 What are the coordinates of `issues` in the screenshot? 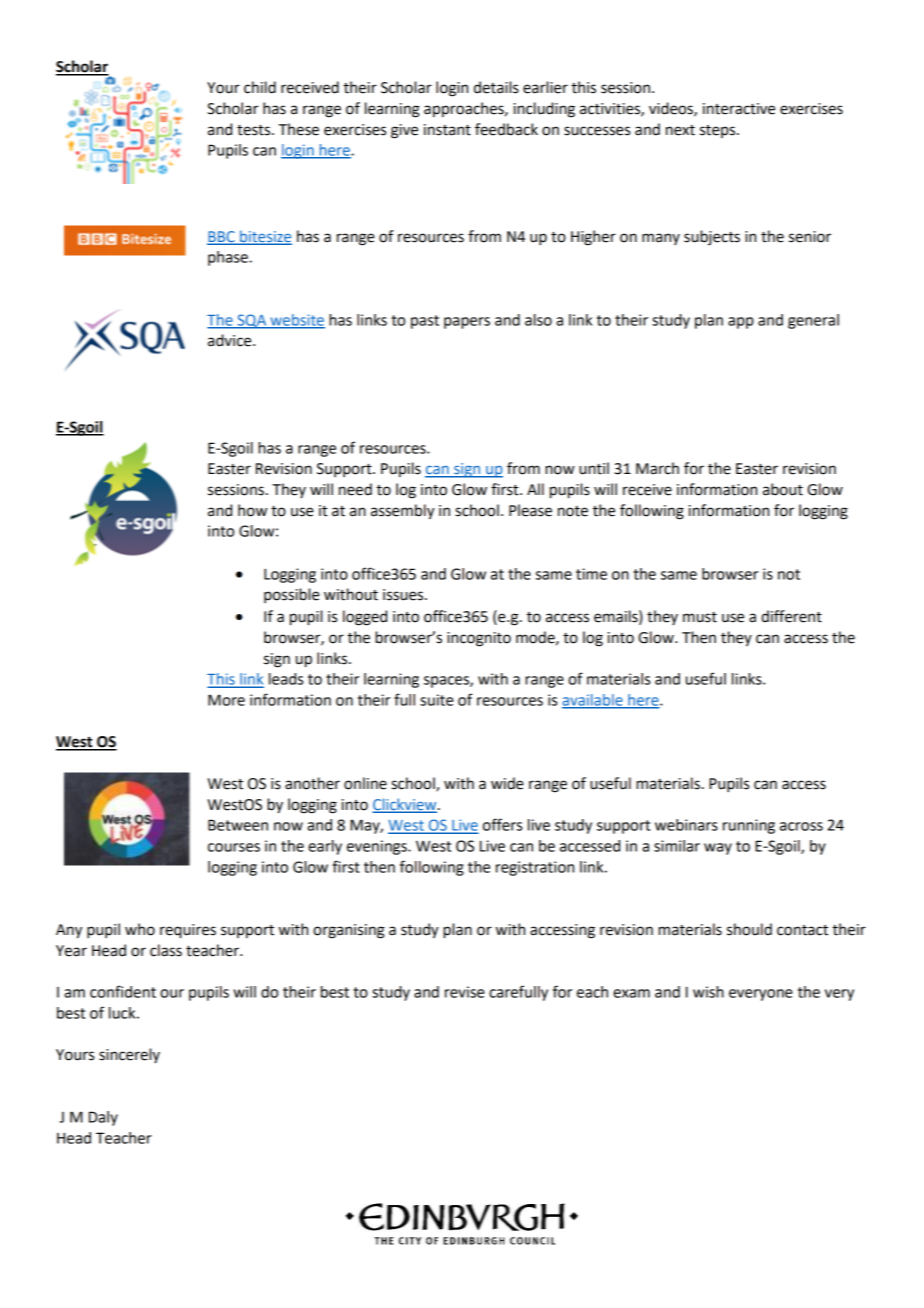 It's located at (404, 595).
